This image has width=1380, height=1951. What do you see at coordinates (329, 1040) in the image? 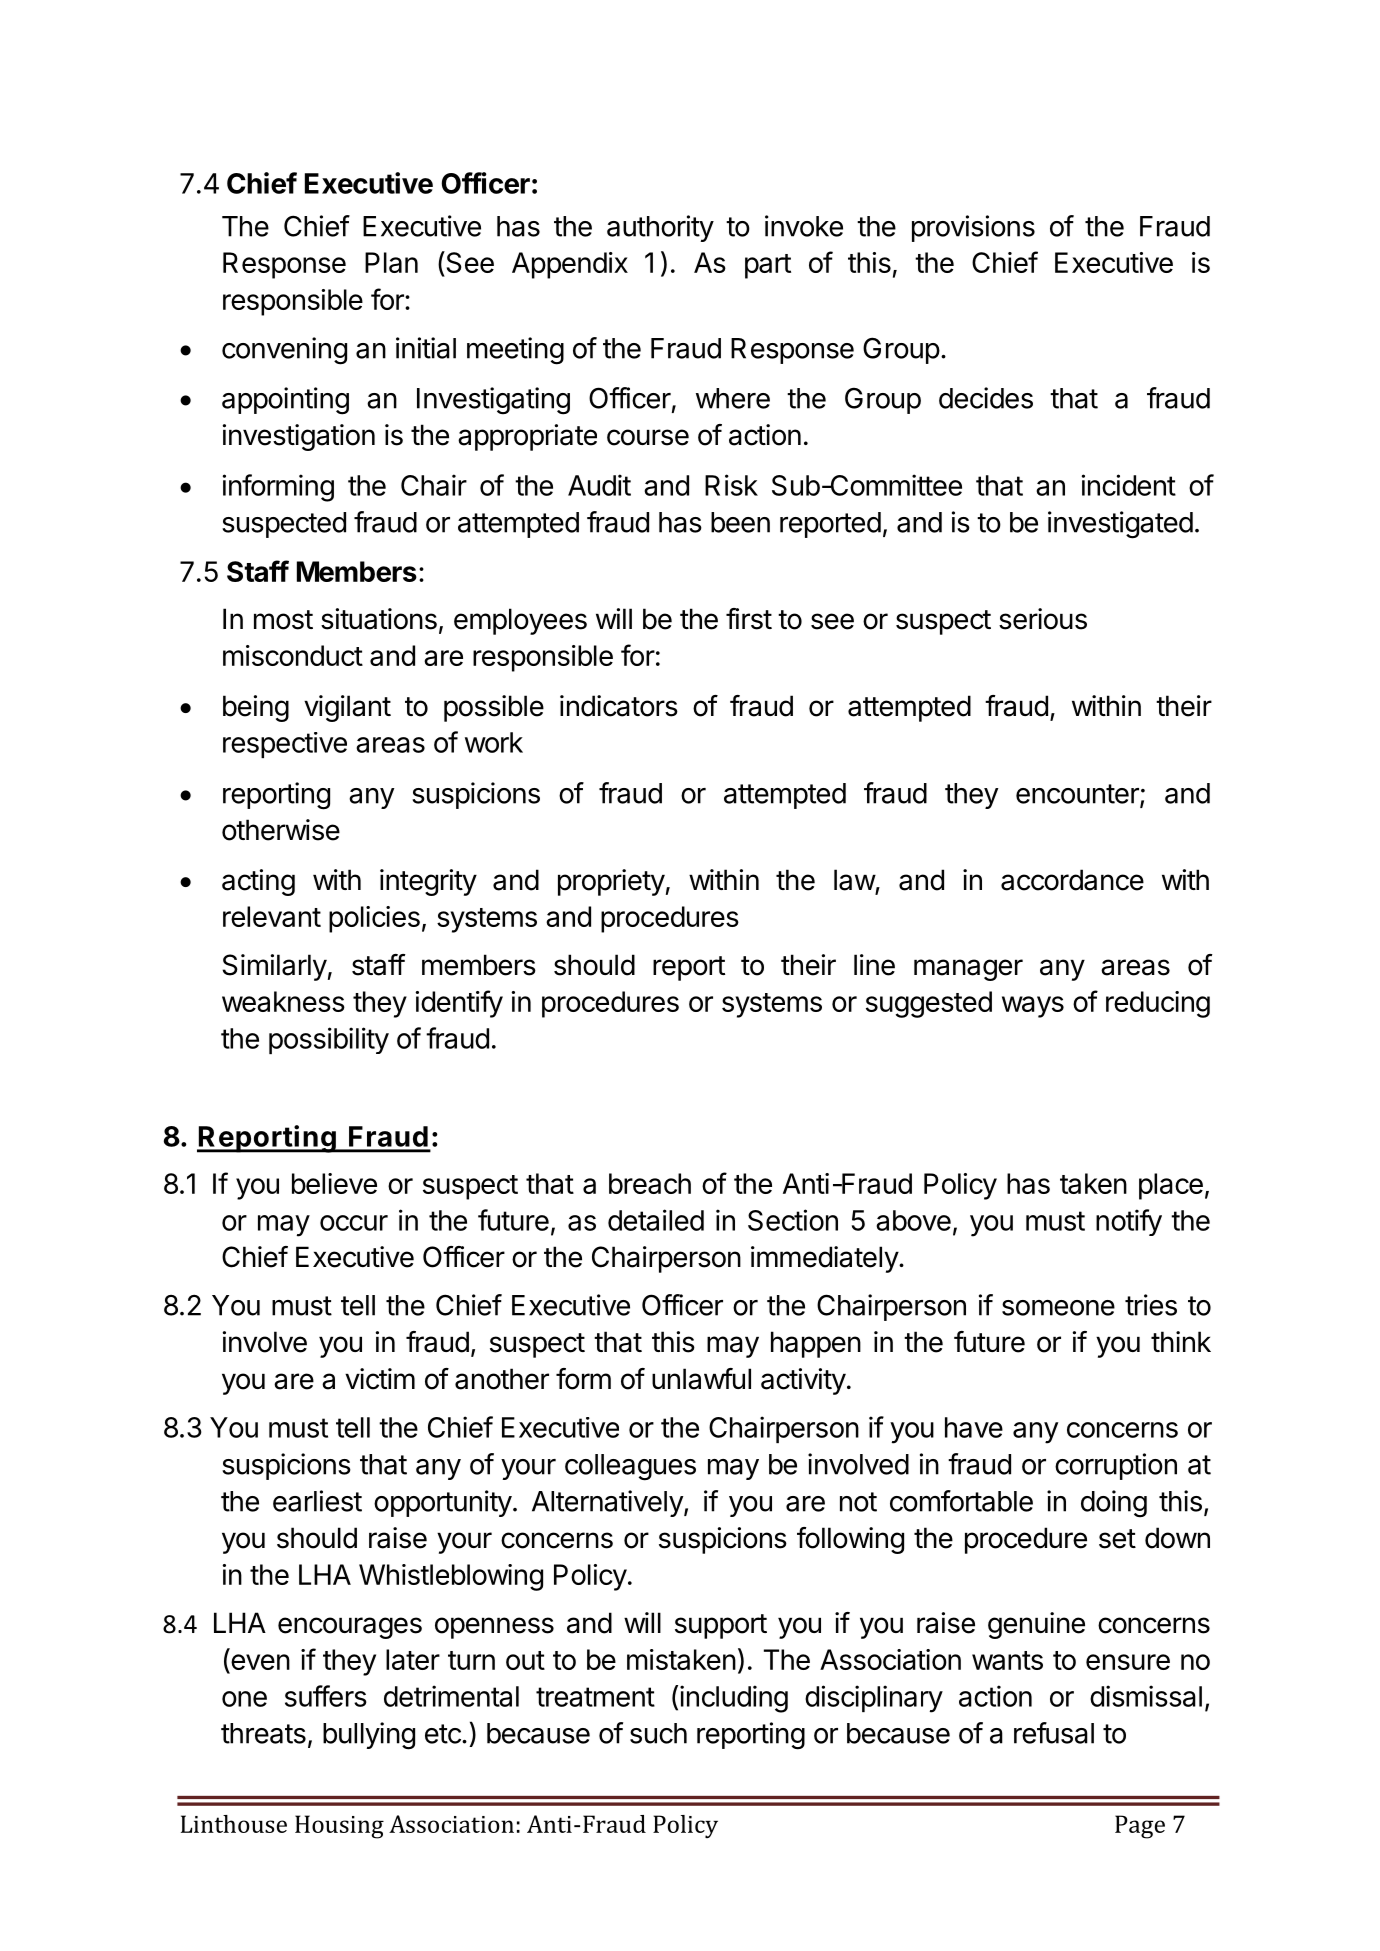
I see `possibility` at bounding box center [329, 1040].
